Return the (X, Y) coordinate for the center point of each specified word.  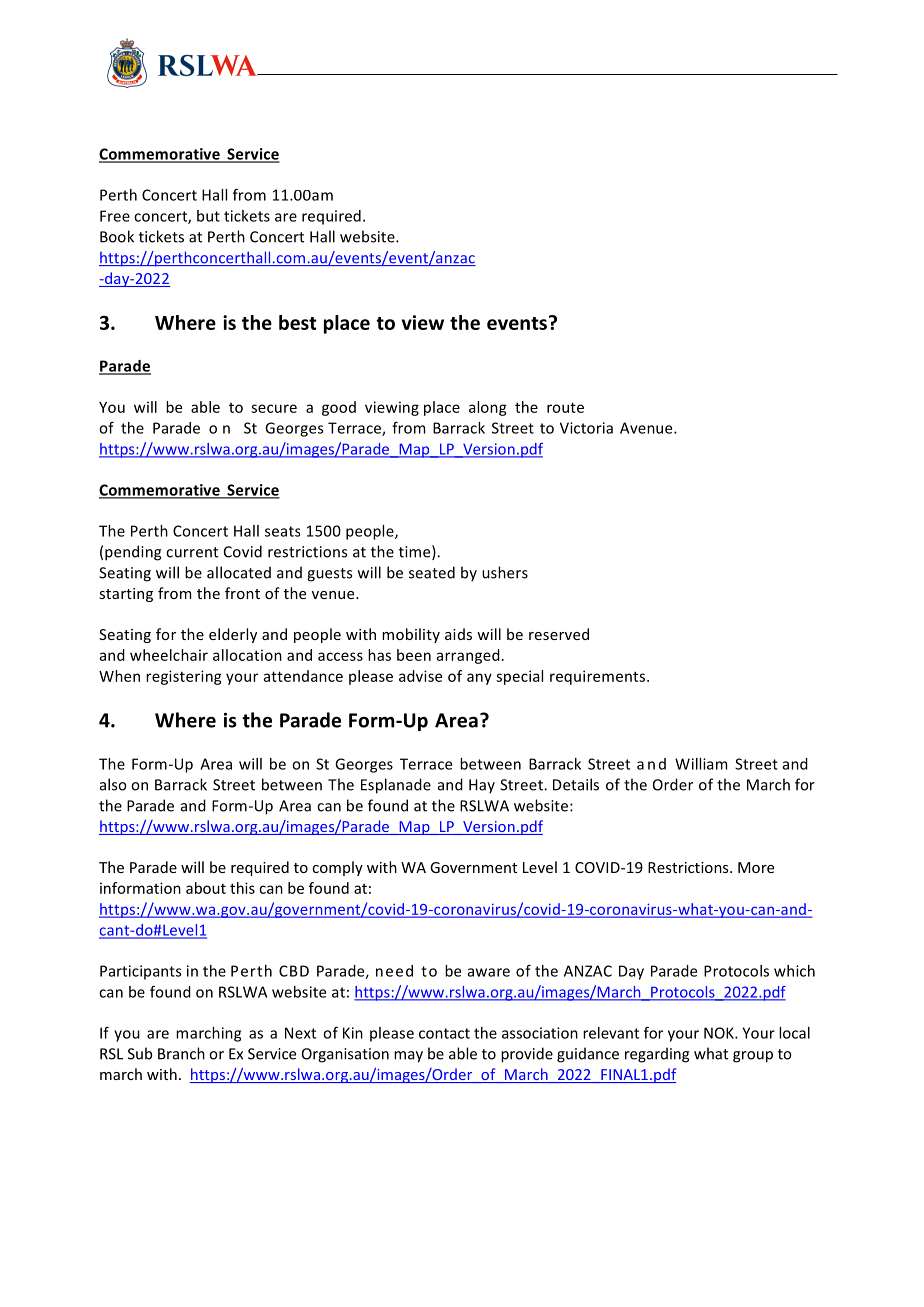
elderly (233, 635)
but (208, 216)
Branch (181, 1053)
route (565, 407)
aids (458, 634)
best (297, 322)
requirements (599, 677)
